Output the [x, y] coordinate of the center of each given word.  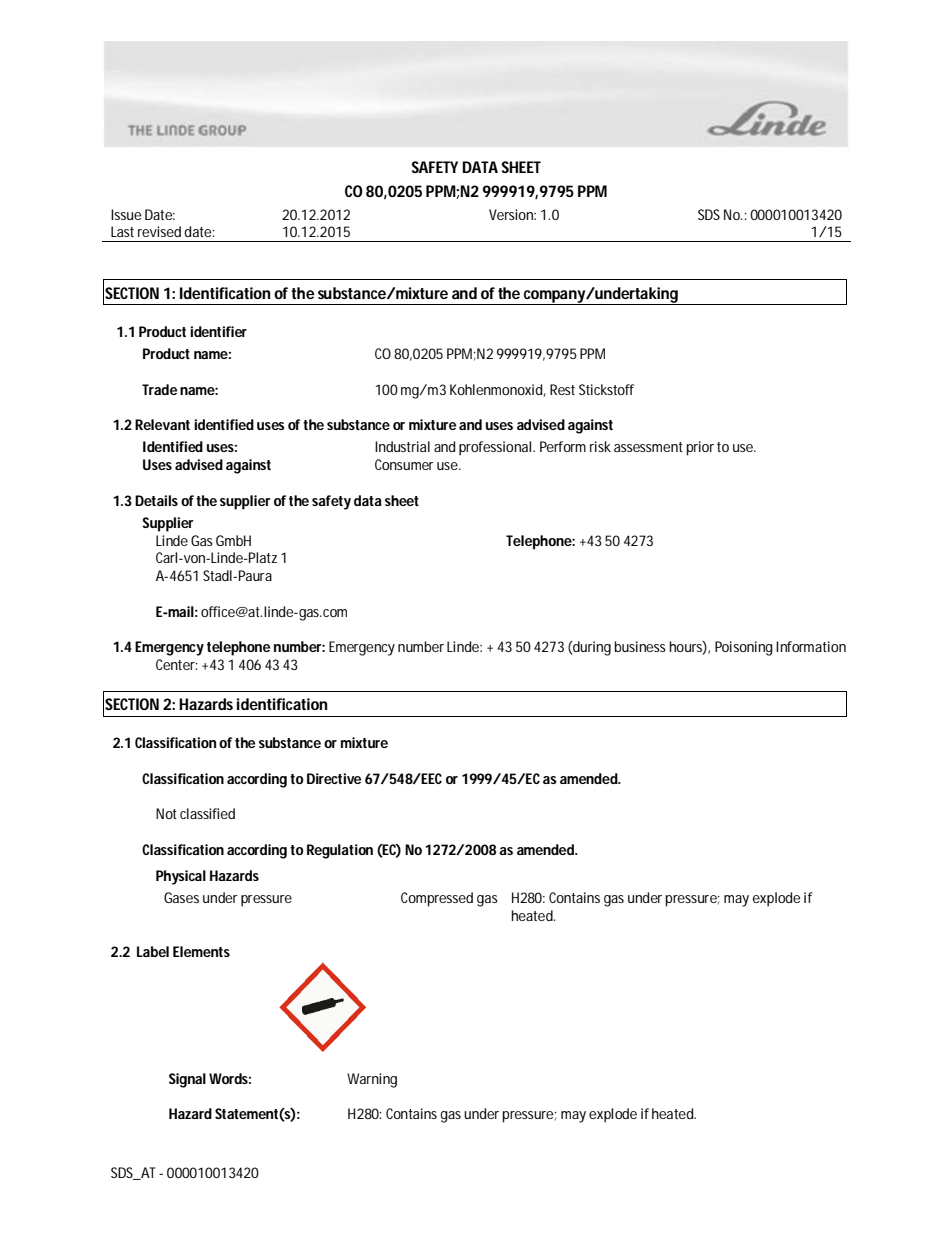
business [640, 646]
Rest [562, 389]
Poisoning [744, 648]
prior [700, 448]
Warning [372, 1080]
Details [156, 500]
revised [159, 231]
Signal [187, 1080]
